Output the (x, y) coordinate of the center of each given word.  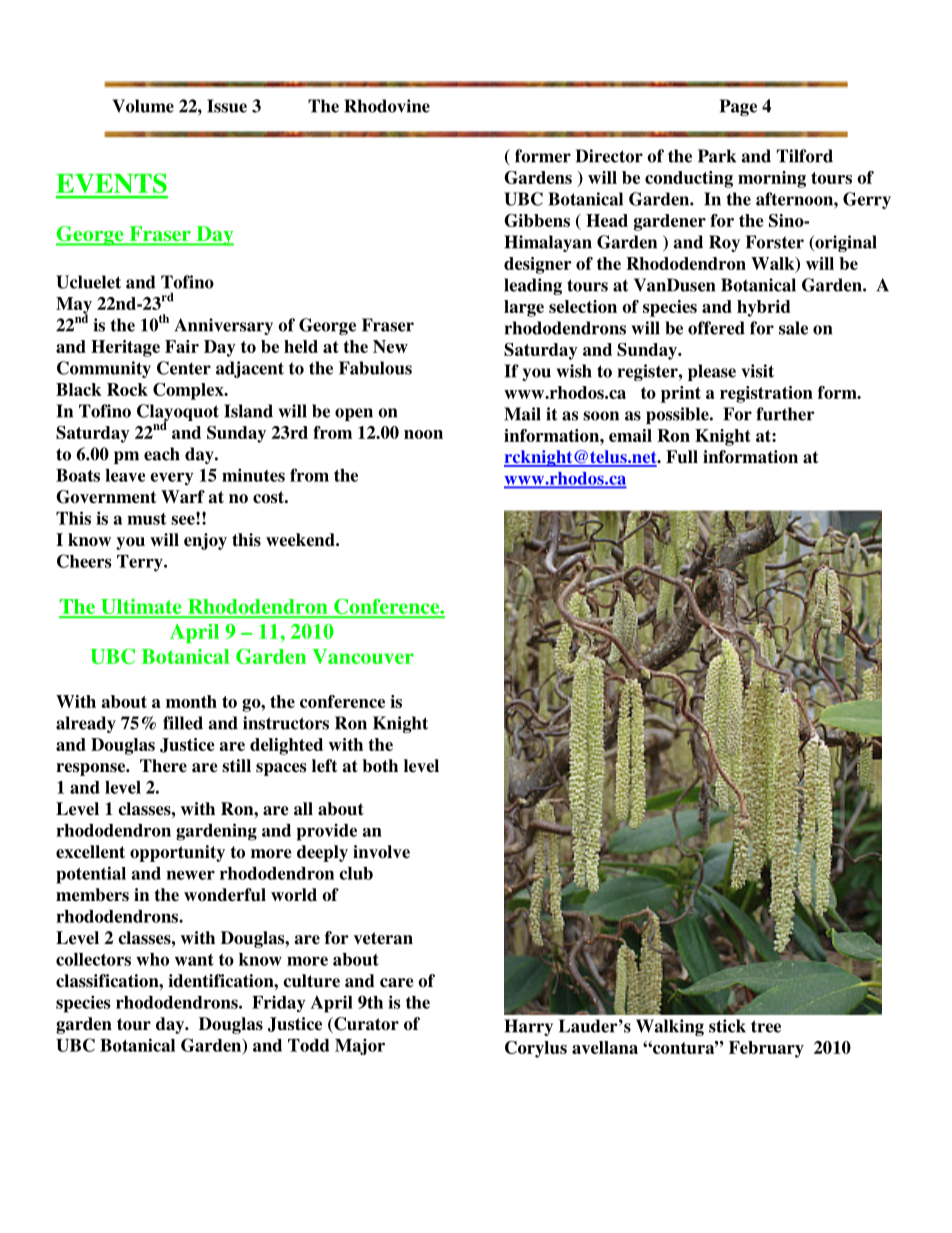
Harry (528, 1027)
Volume (143, 106)
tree (766, 1026)
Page (738, 107)
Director (609, 156)
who (152, 959)
